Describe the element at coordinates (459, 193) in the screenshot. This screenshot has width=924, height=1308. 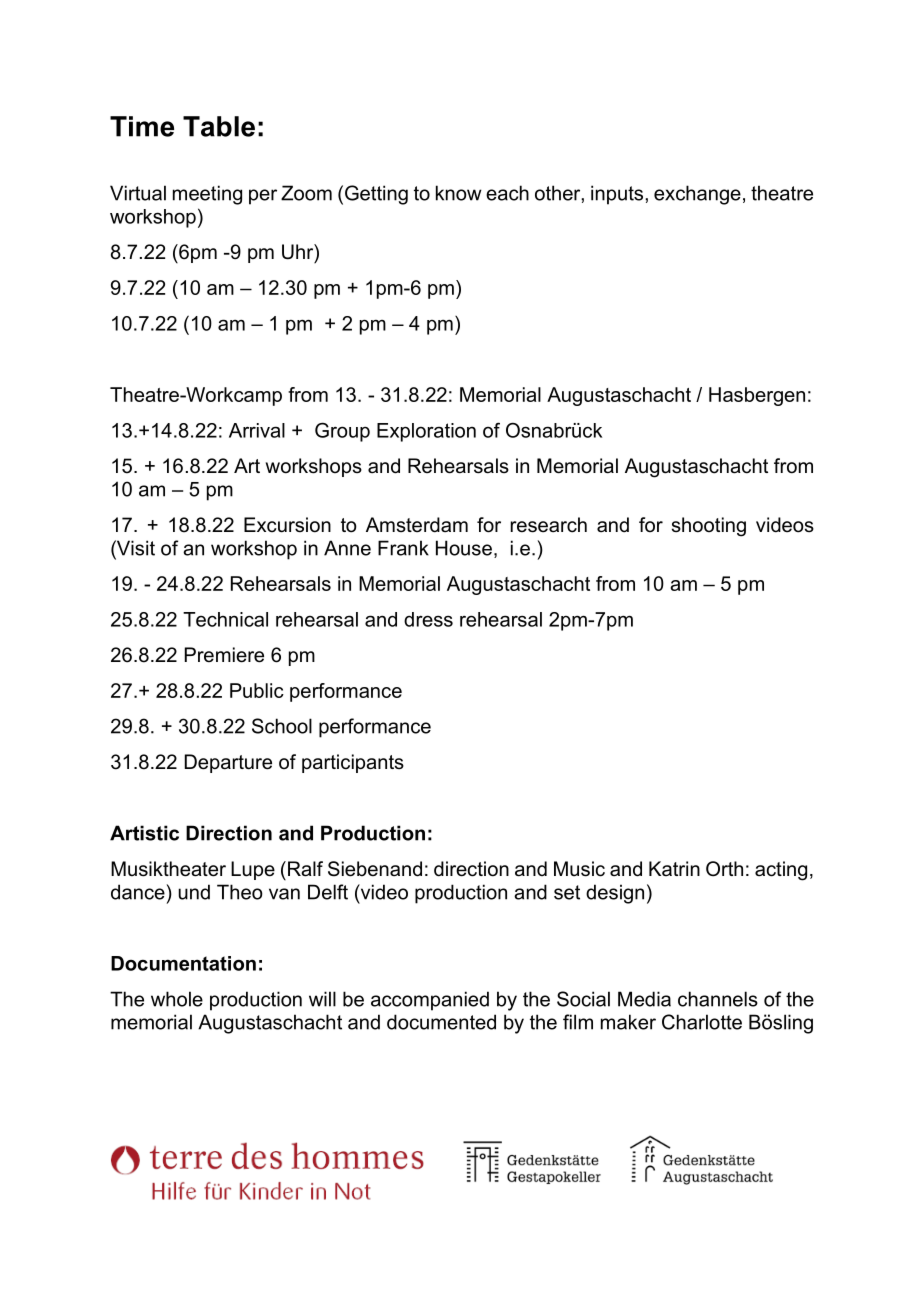
I see `know` at that location.
